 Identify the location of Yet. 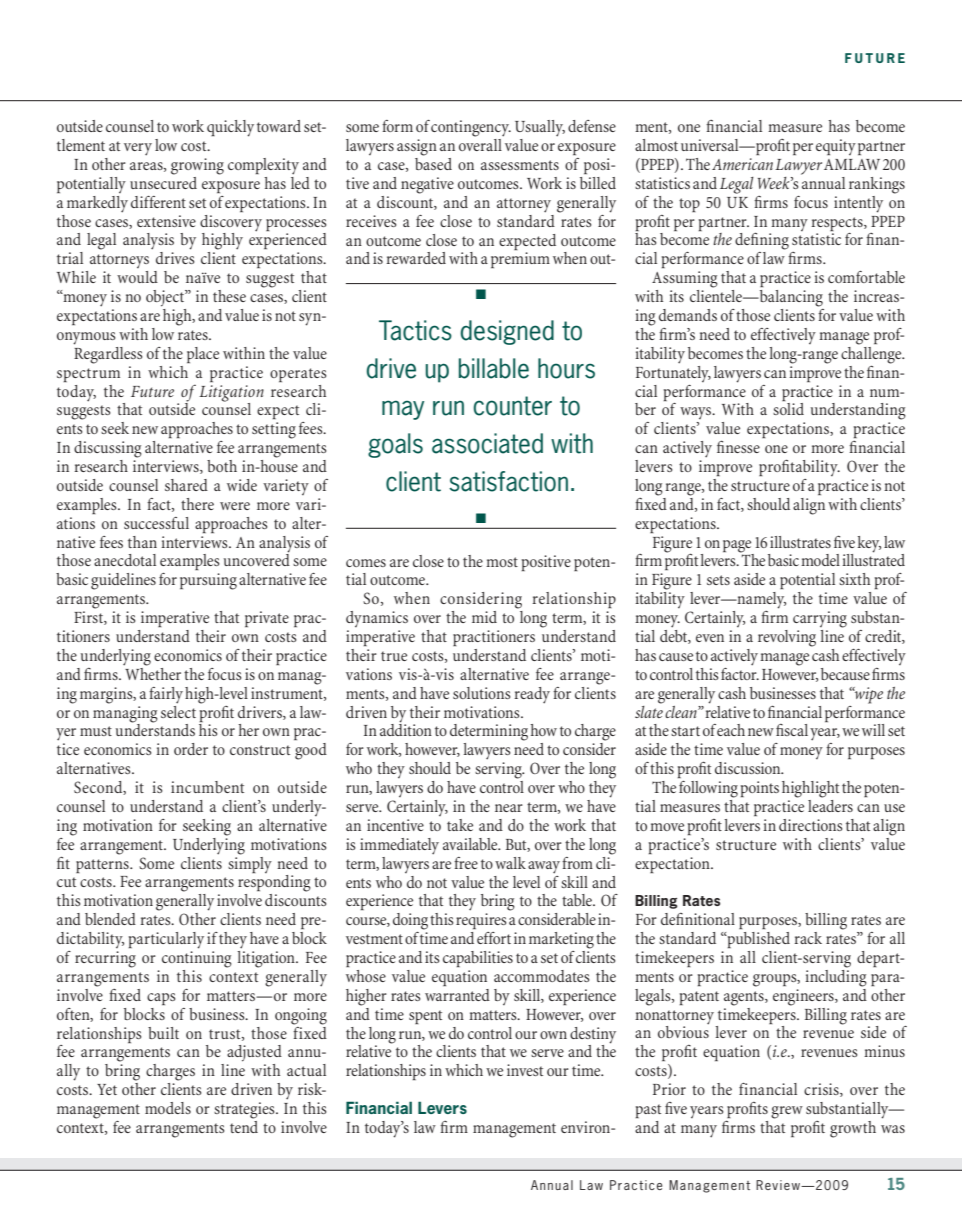
(107, 1089).
